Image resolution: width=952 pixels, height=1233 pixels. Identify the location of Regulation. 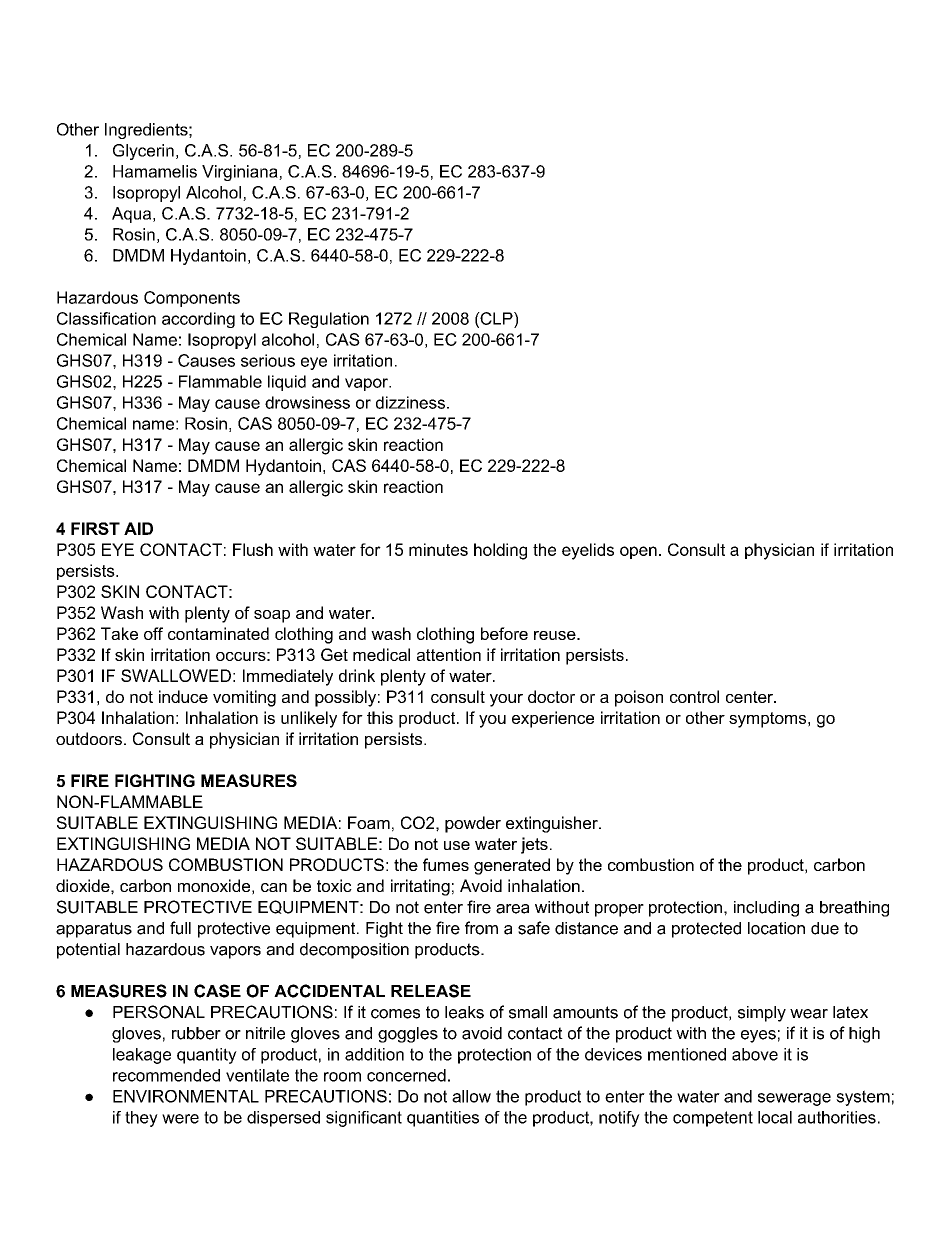
(329, 320).
